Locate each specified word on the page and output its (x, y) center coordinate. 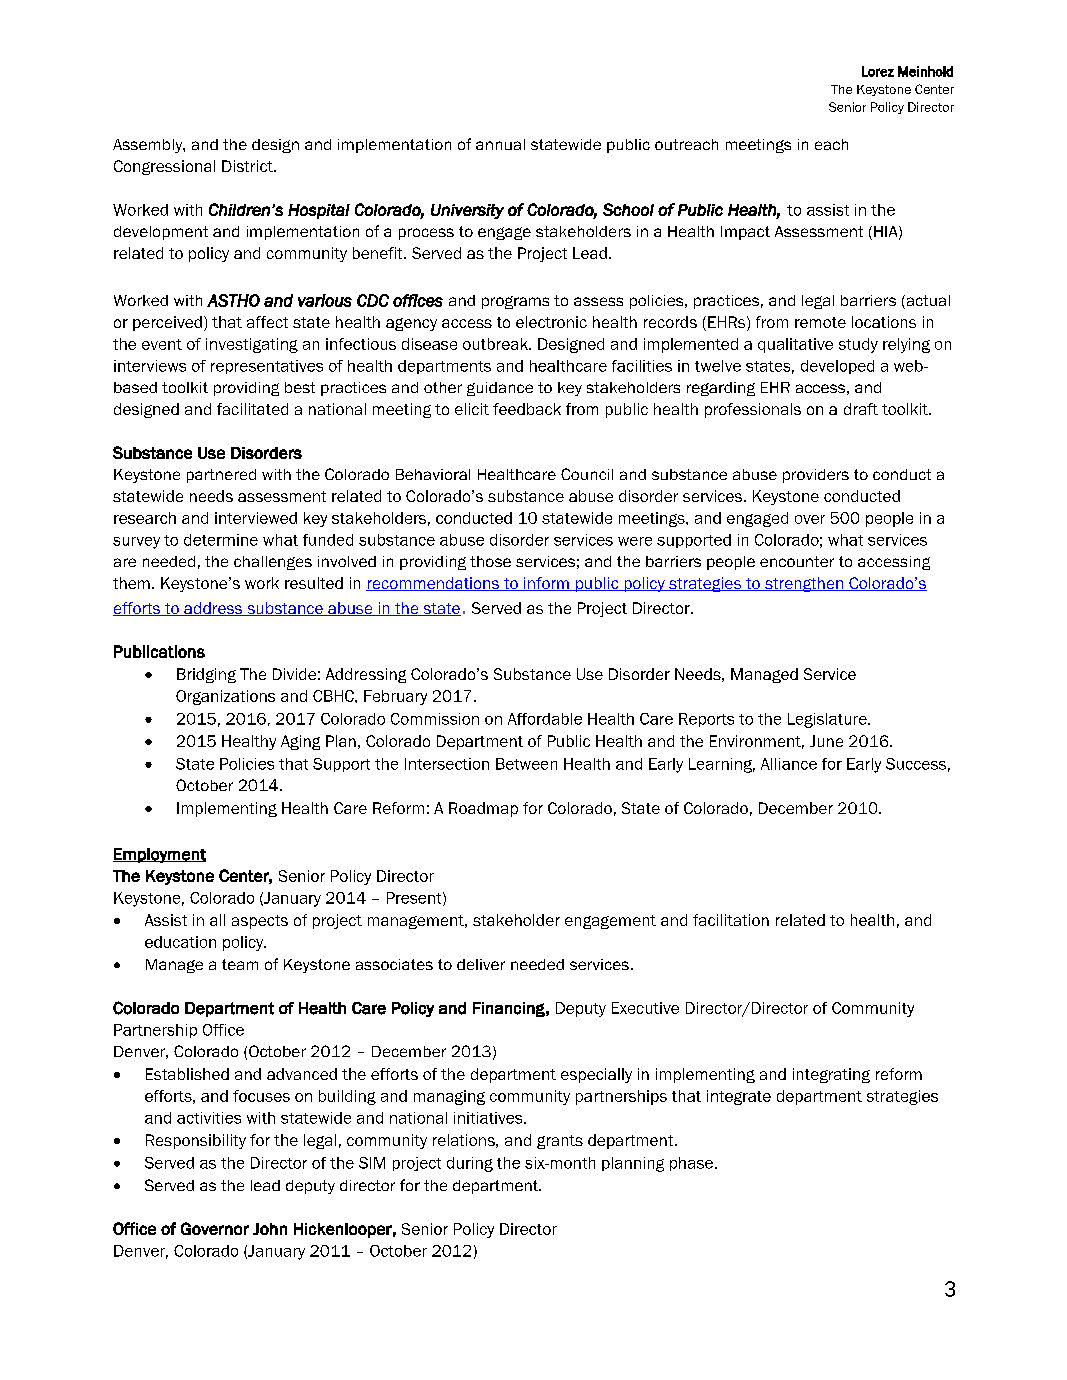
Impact (745, 233)
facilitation (731, 920)
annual (500, 144)
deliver (481, 964)
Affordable (545, 719)
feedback (527, 409)
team (240, 964)
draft (861, 409)
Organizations (225, 697)
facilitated (252, 409)
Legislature (828, 720)
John (270, 1229)
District (248, 166)
